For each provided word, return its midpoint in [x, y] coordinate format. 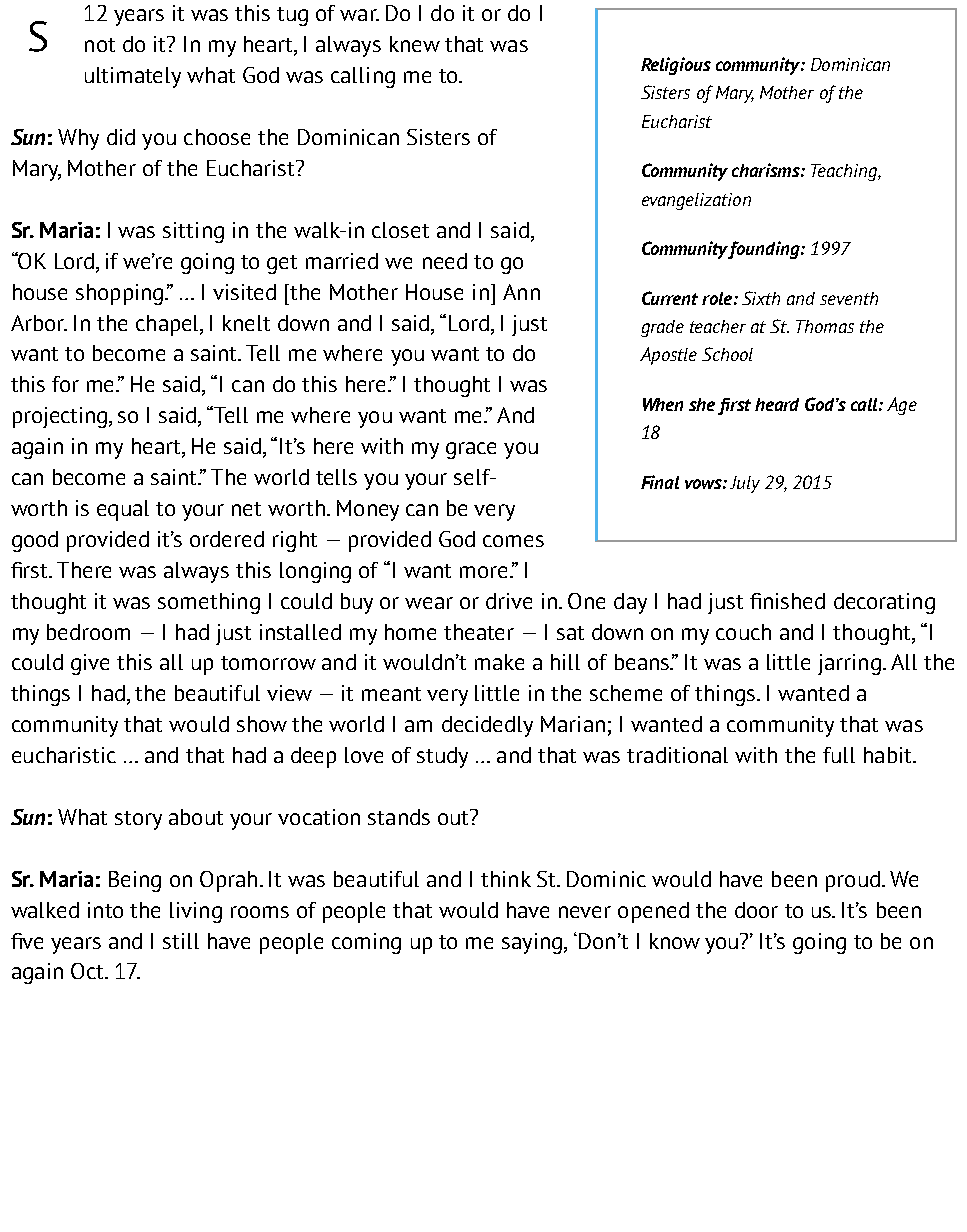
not [100, 45]
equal [123, 510]
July [745, 484]
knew [415, 44]
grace [471, 450]
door [756, 910]
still [181, 941]
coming [366, 943]
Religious [676, 66]
